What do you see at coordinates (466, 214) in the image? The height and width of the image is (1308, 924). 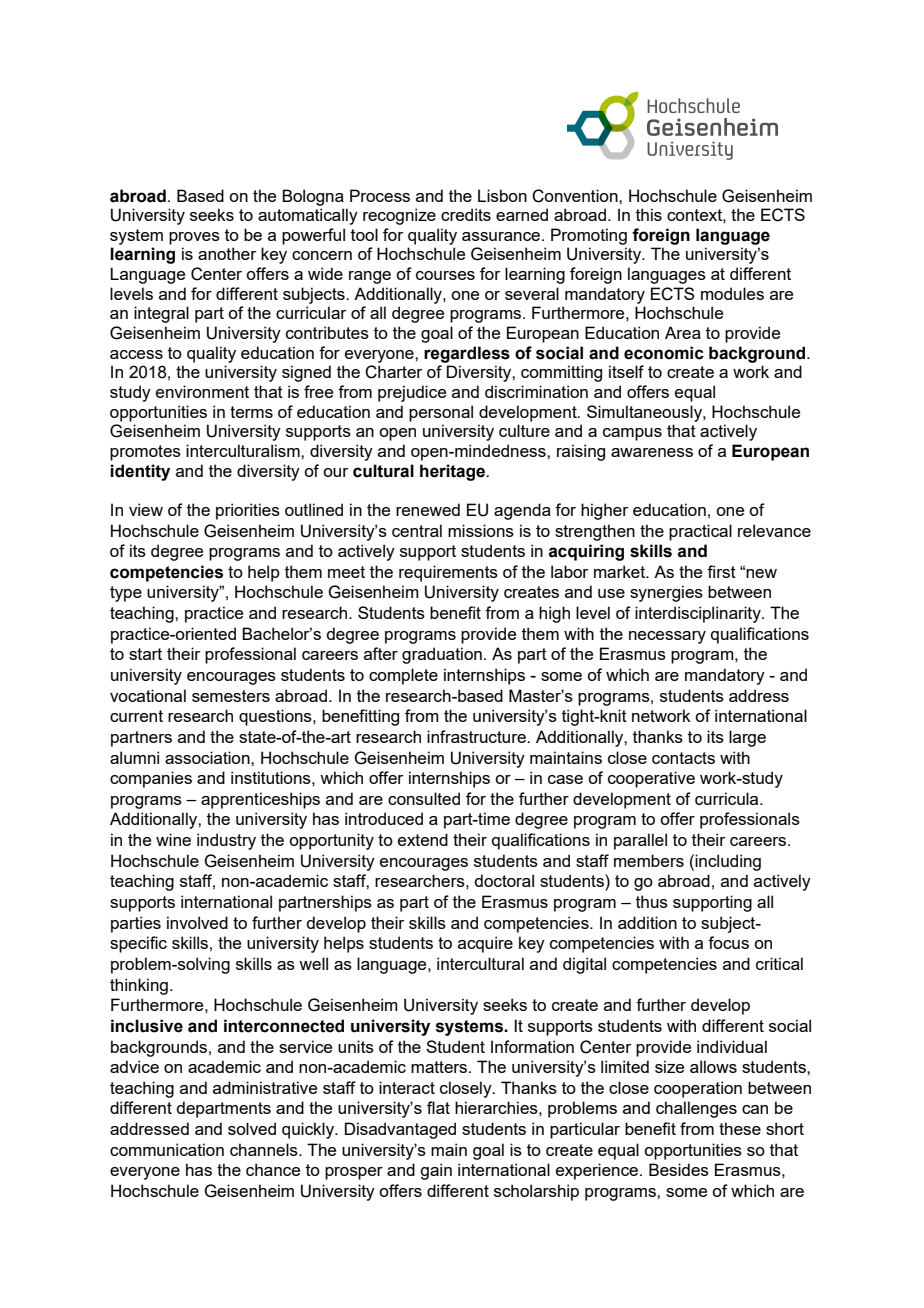 I see `credits` at bounding box center [466, 214].
